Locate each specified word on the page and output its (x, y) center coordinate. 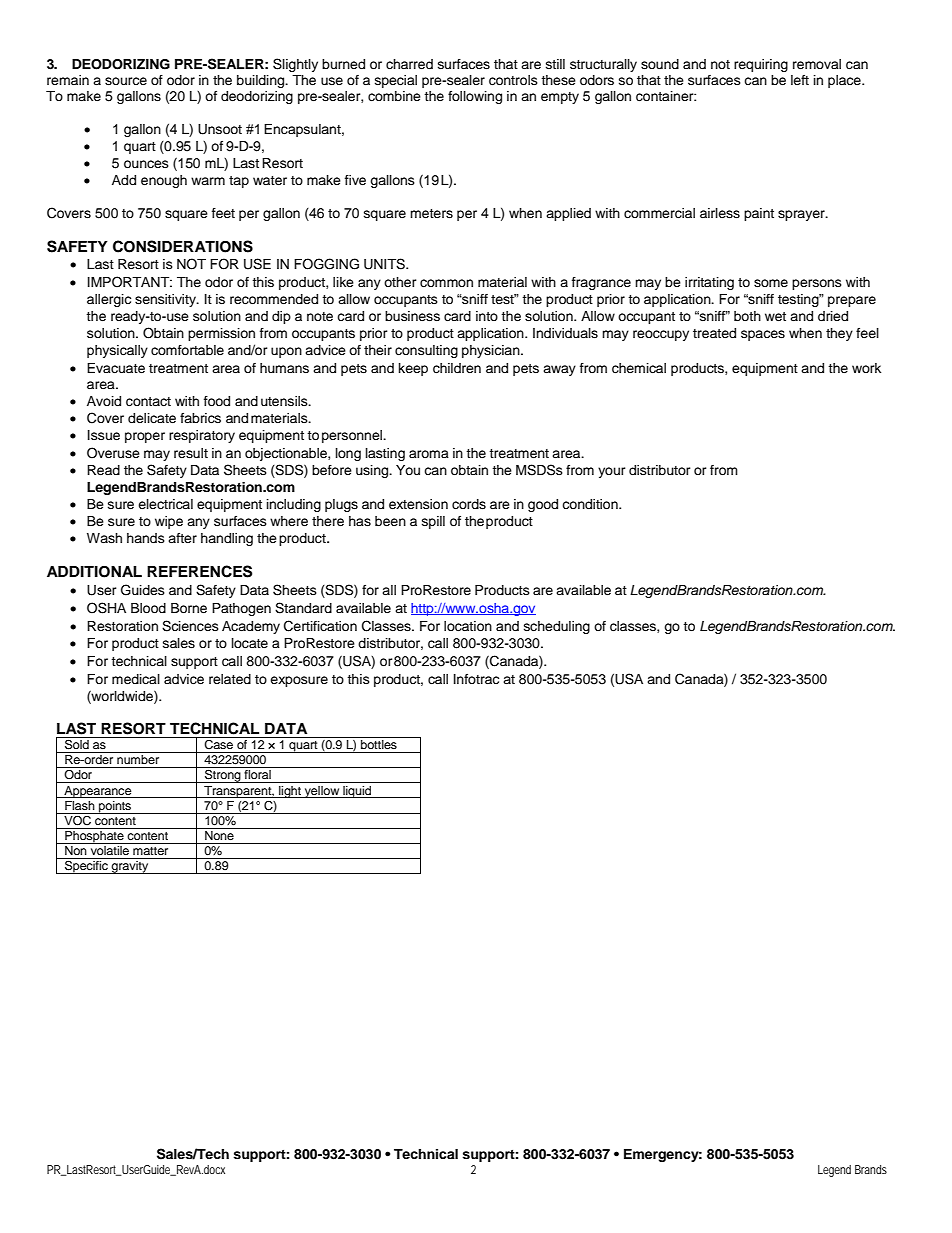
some (771, 283)
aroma (429, 454)
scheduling (557, 627)
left (800, 80)
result (191, 453)
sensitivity (166, 300)
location (468, 626)
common (446, 283)
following (475, 97)
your (612, 472)
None (219, 834)
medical (136, 679)
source (126, 81)
